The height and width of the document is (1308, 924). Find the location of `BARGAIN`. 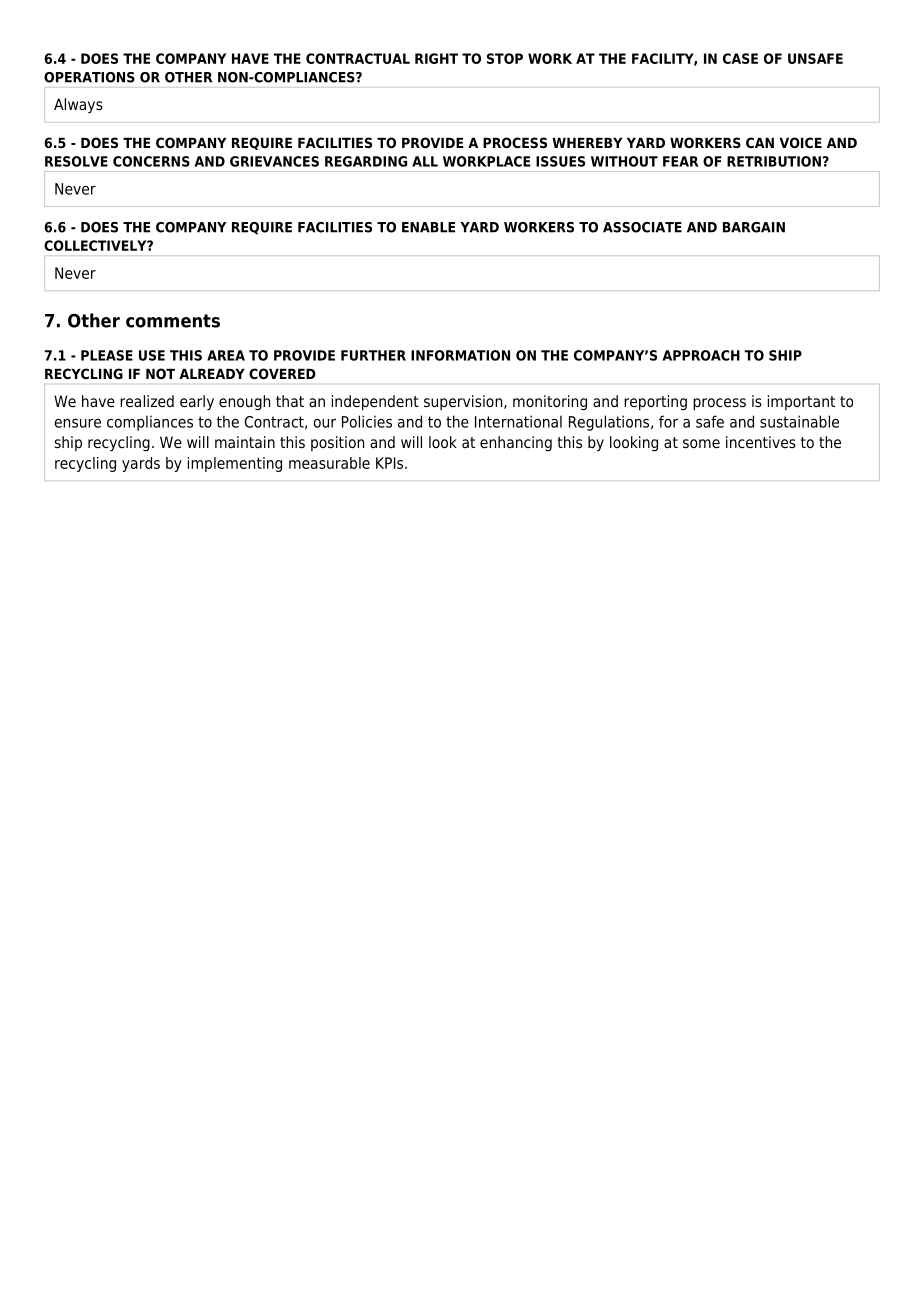

BARGAIN is located at coordinates (754, 227).
